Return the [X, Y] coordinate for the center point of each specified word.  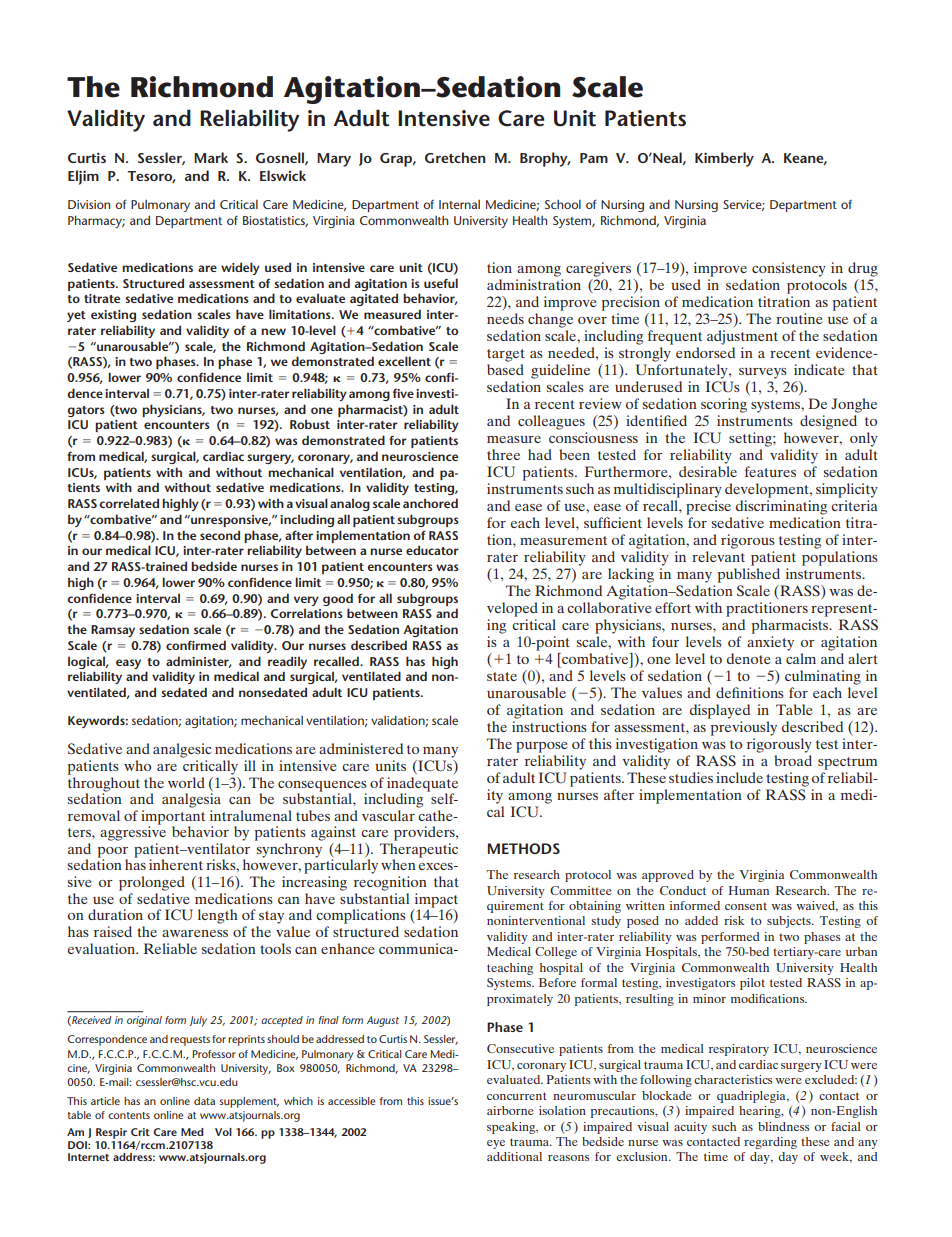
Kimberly [724, 159]
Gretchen [455, 157]
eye [496, 1144]
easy [128, 664]
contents [129, 1115]
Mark [211, 157]
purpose [541, 747]
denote [748, 658]
